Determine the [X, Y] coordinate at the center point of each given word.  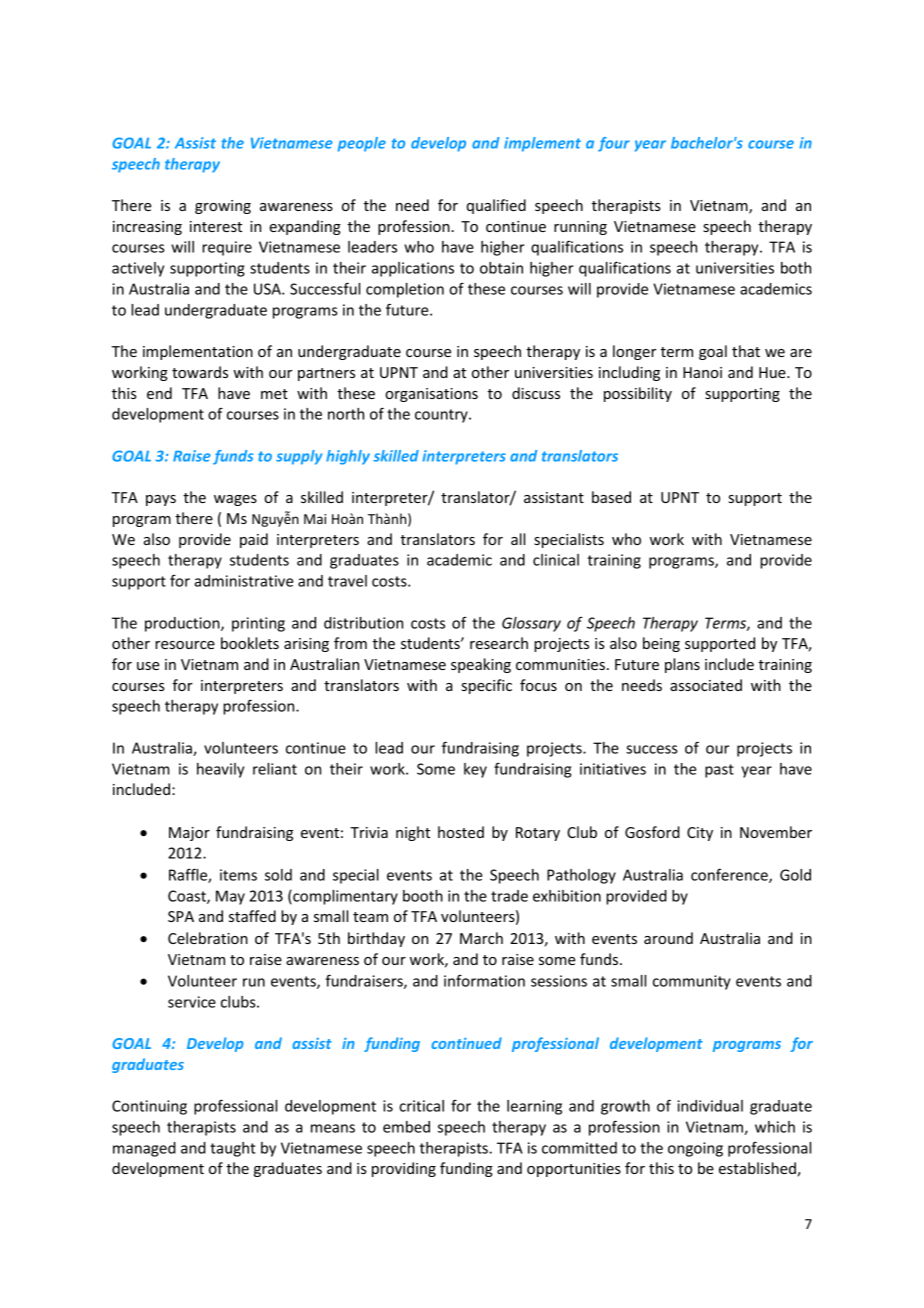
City [700, 834]
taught [233, 1149]
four [614, 144]
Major [189, 834]
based [611, 497]
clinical [556, 560]
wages [235, 500]
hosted [461, 832]
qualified [496, 206]
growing [223, 207]
